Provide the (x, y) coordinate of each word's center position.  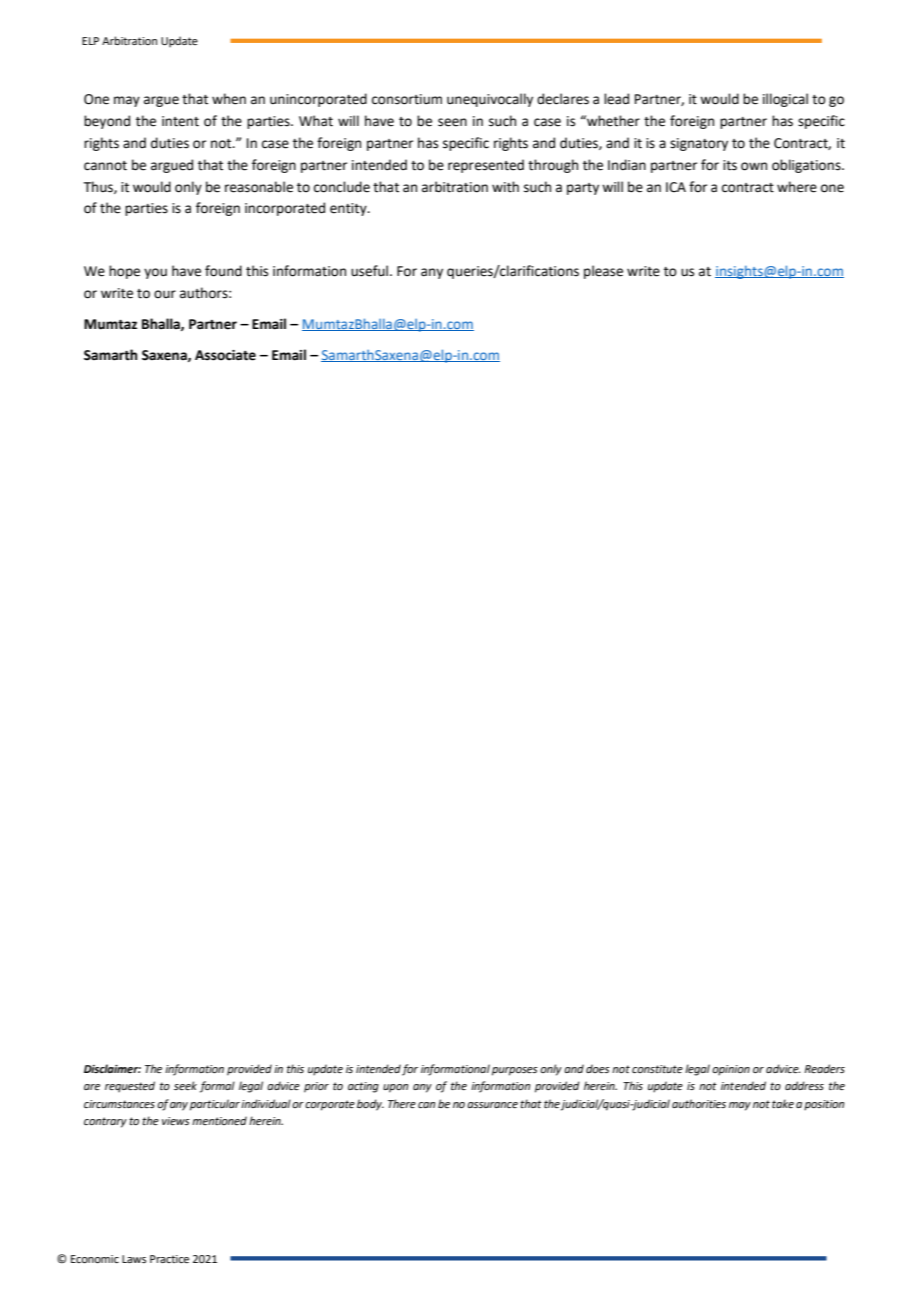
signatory (699, 144)
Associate (225, 355)
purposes (515, 1071)
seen (452, 122)
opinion (731, 1070)
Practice (169, 1259)
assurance (492, 1105)
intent (180, 121)
